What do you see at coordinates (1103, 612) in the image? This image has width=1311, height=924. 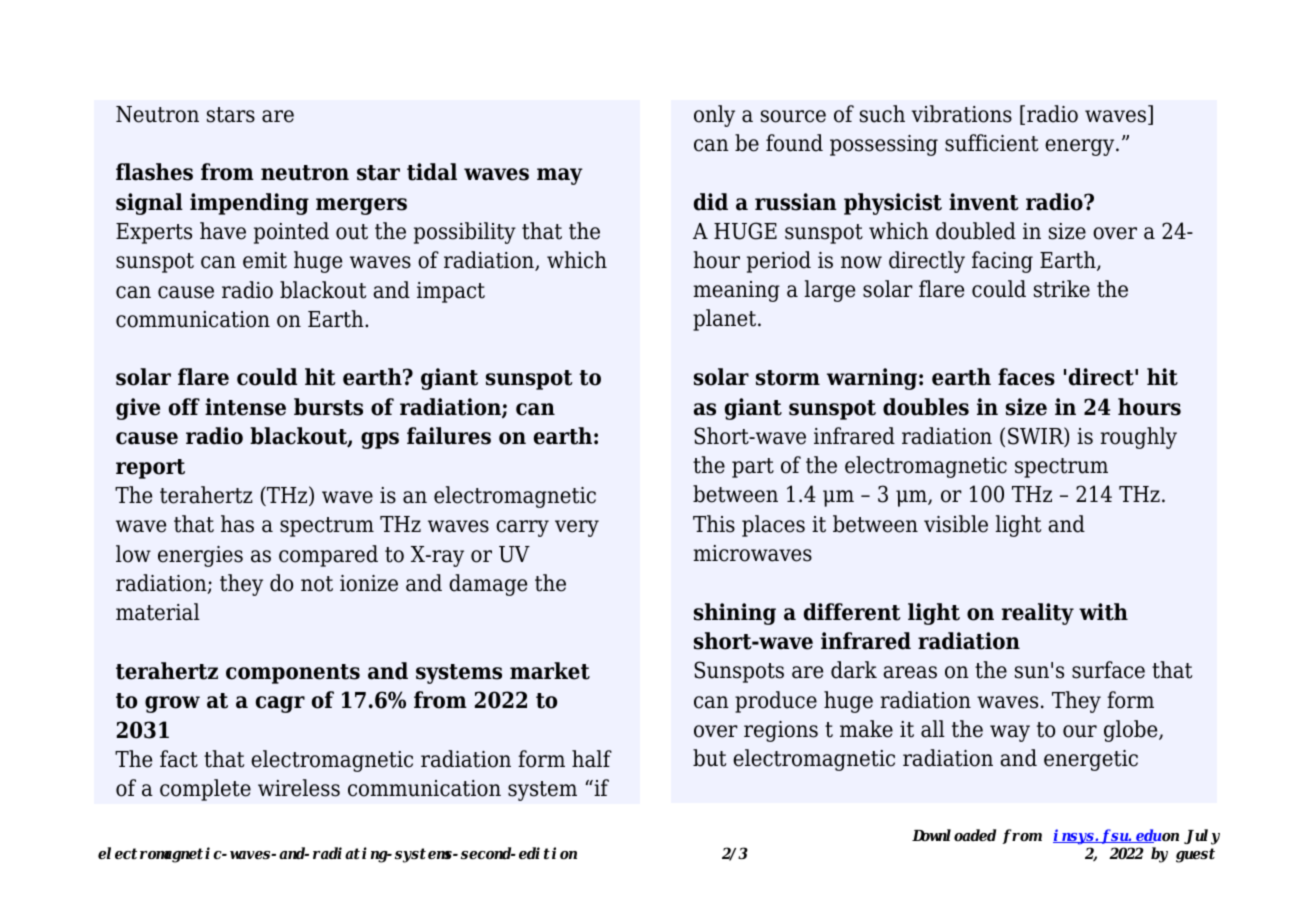 I see `with` at bounding box center [1103, 612].
